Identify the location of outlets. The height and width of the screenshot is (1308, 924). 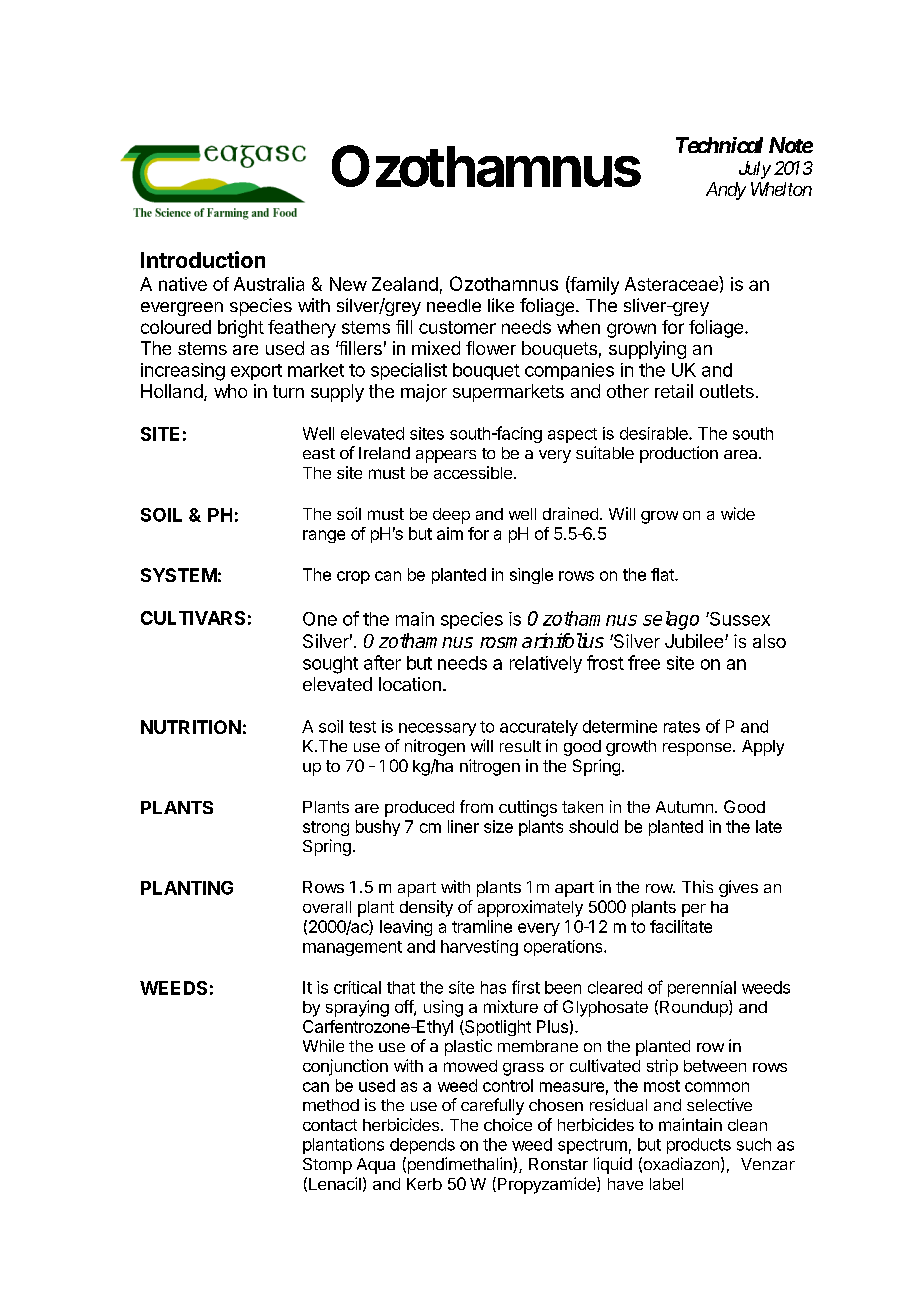
(727, 391).
